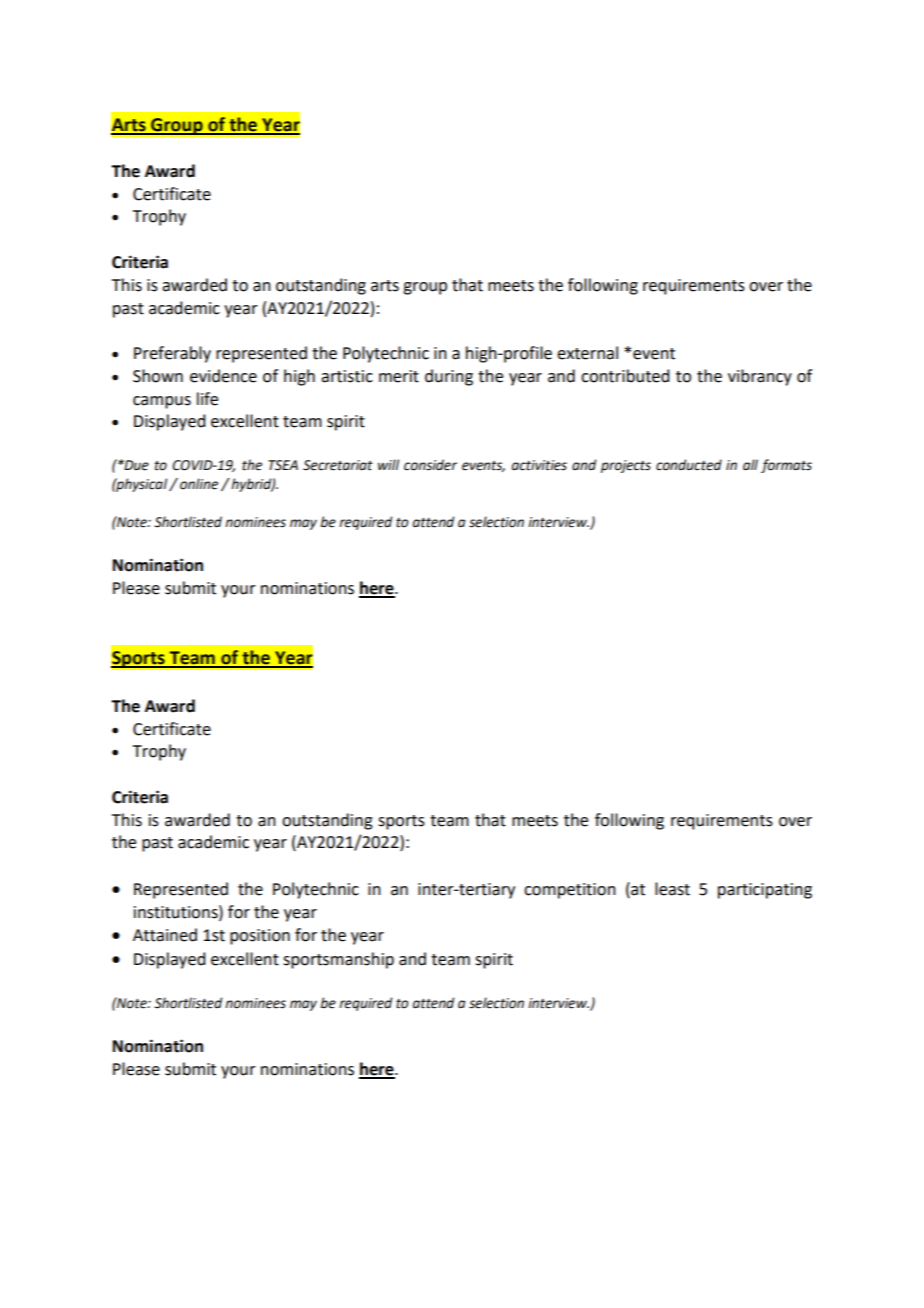  I want to click on participating, so click(765, 891).
